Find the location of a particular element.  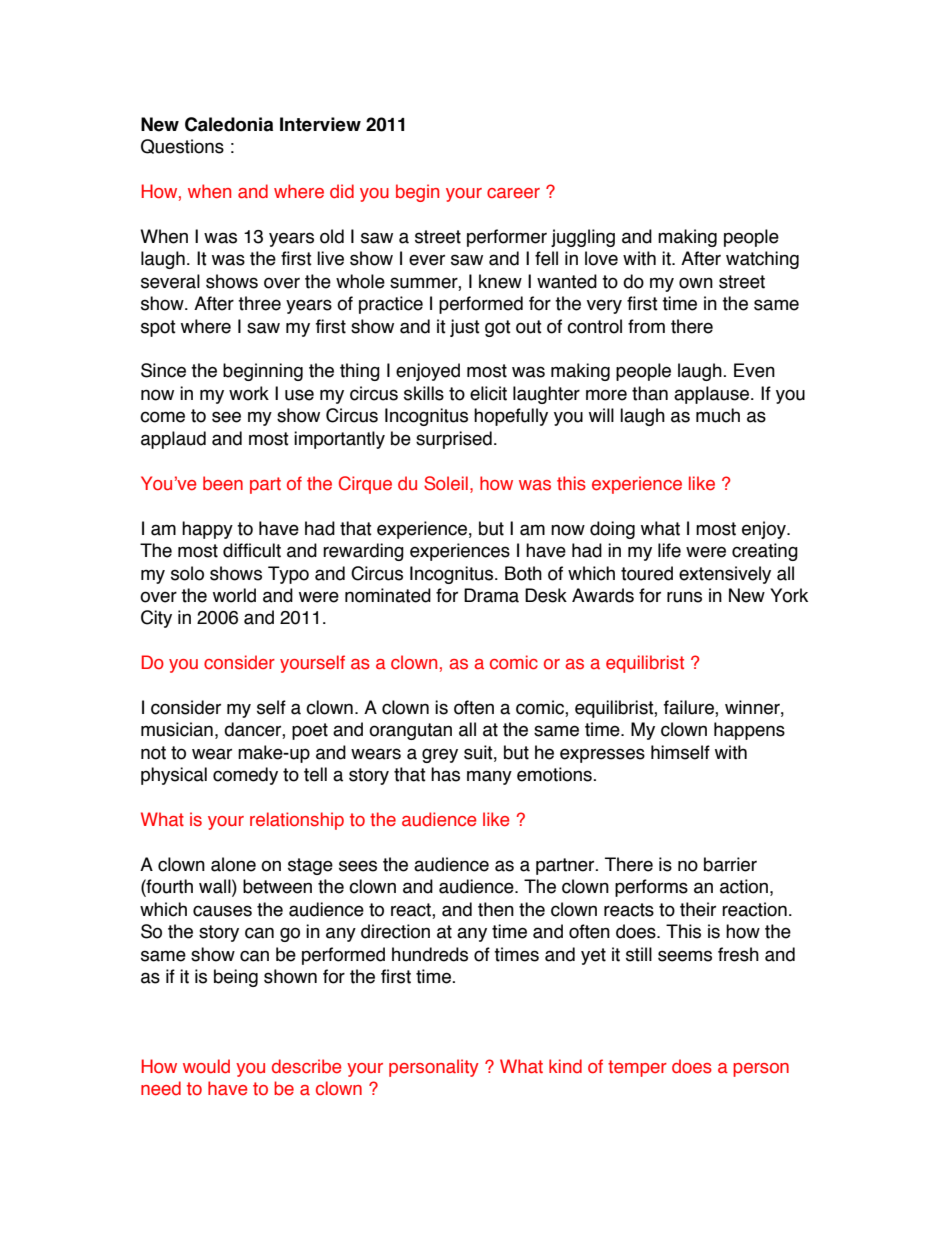

physical is located at coordinates (174, 776).
